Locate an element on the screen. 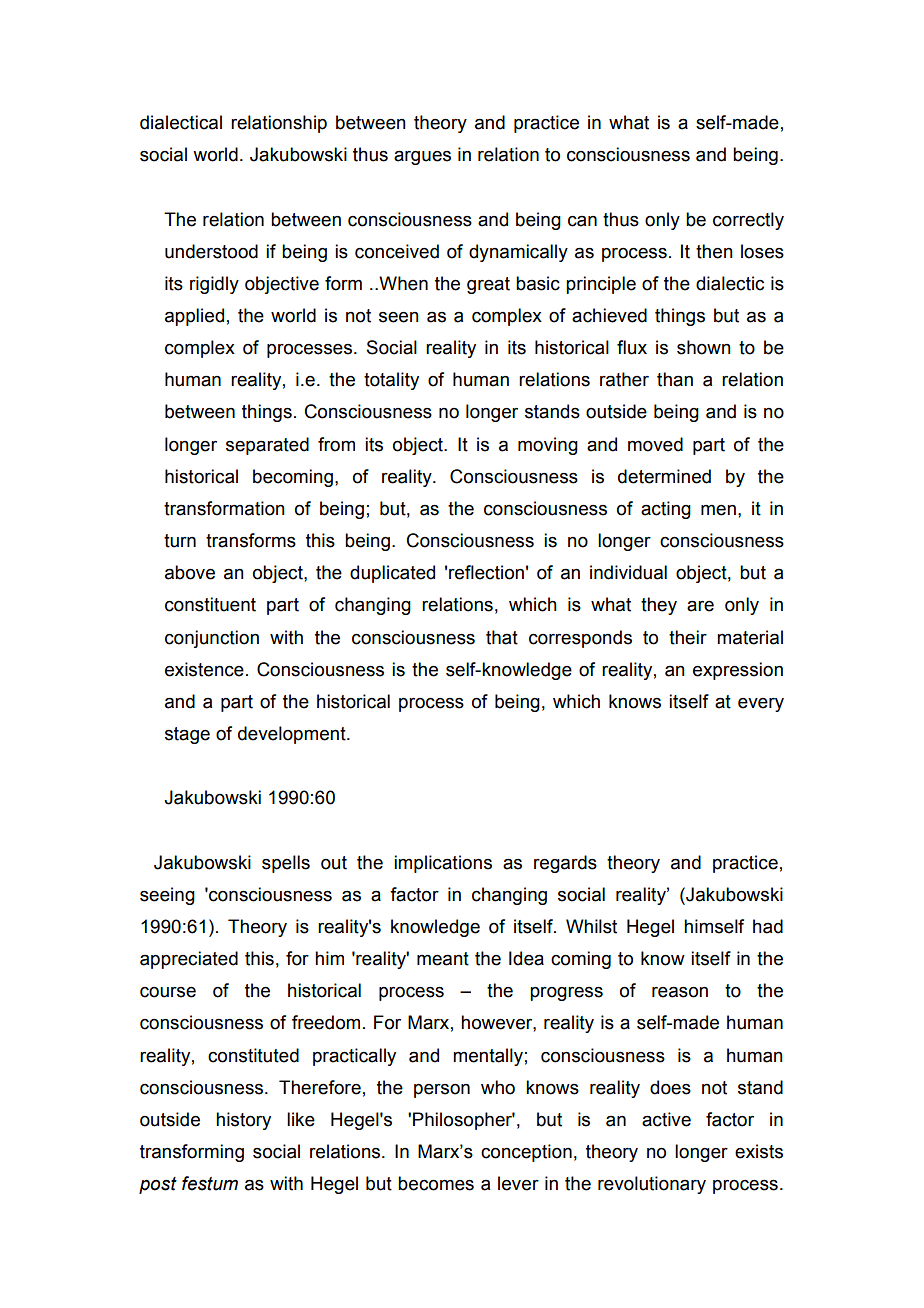  existence is located at coordinates (204, 669).
